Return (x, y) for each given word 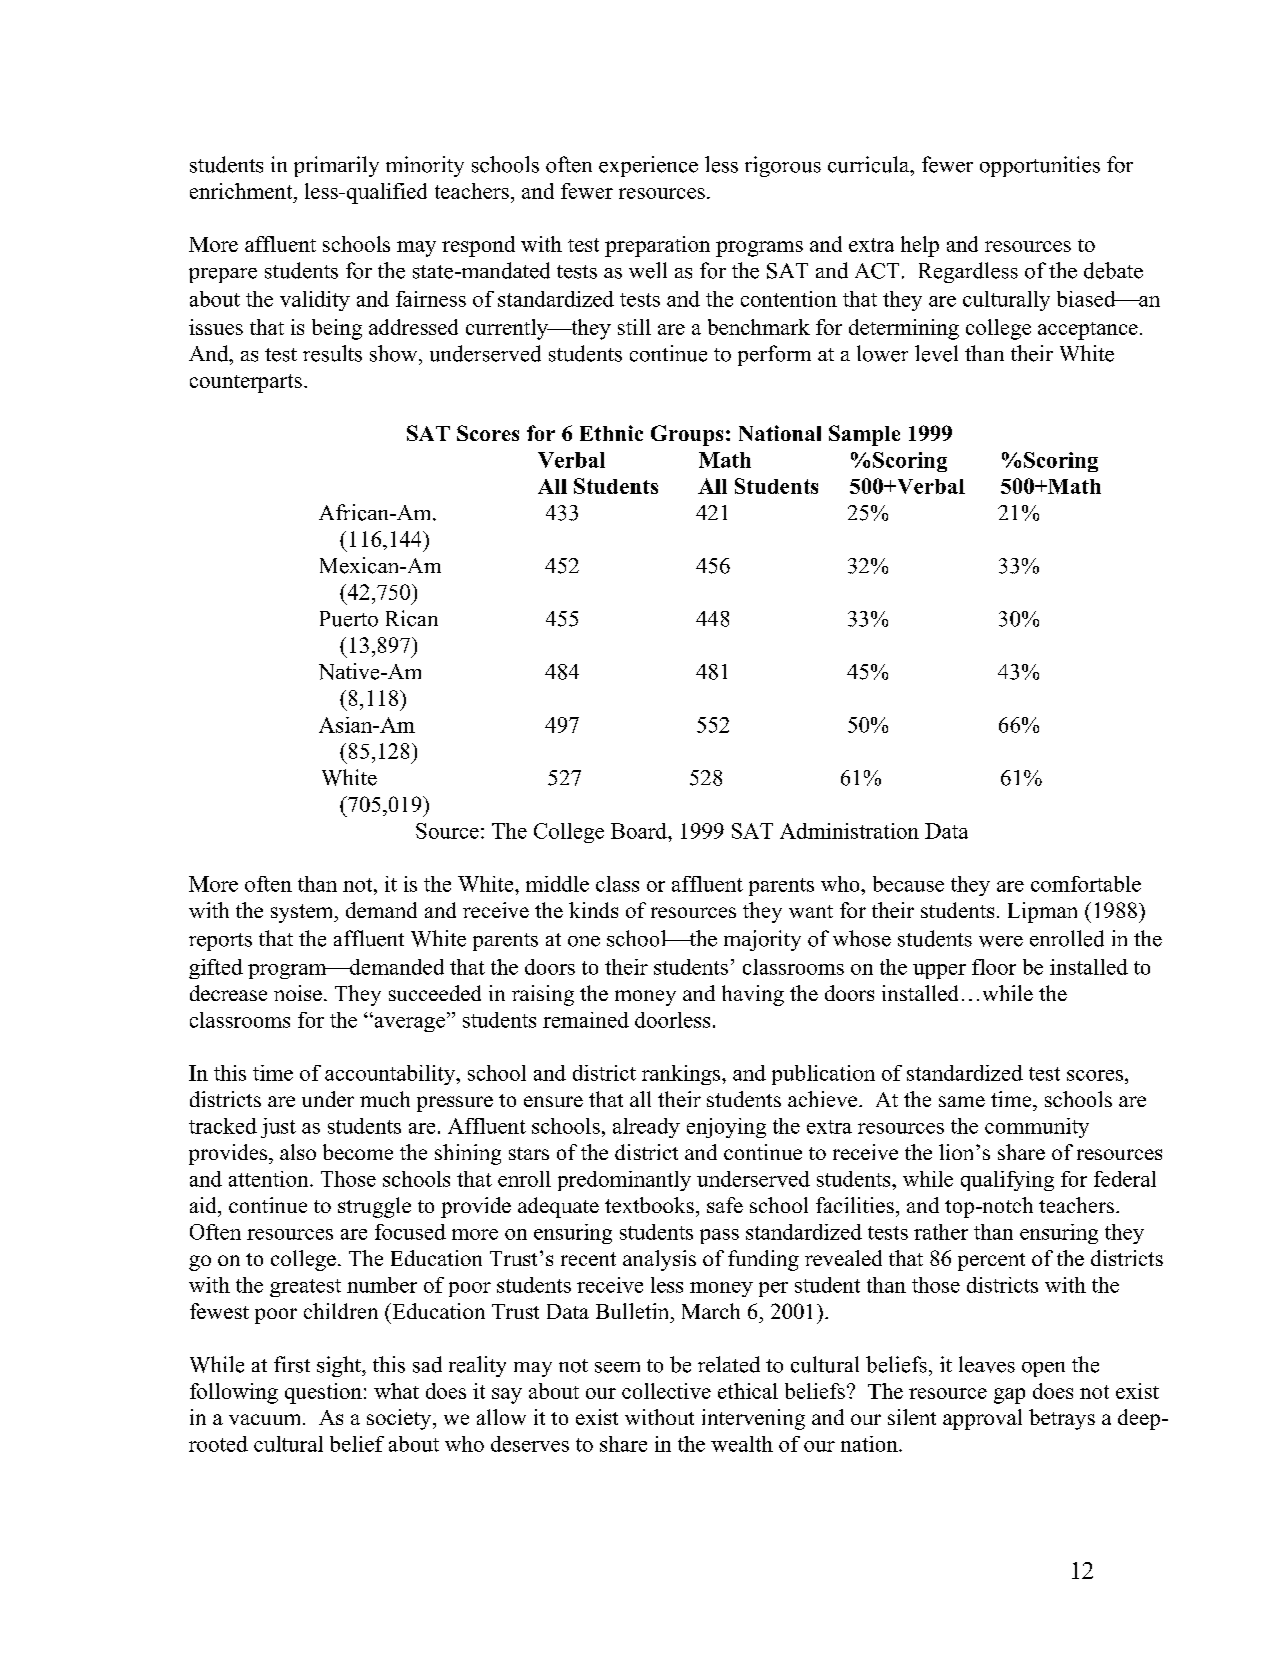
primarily (336, 166)
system (303, 913)
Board (640, 831)
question (323, 1393)
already (646, 1128)
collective (666, 1391)
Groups (687, 435)
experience (648, 166)
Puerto (349, 619)
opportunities (1040, 166)
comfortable (1086, 884)
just (278, 1128)
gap (1009, 1396)
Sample (864, 435)
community (1037, 1128)
